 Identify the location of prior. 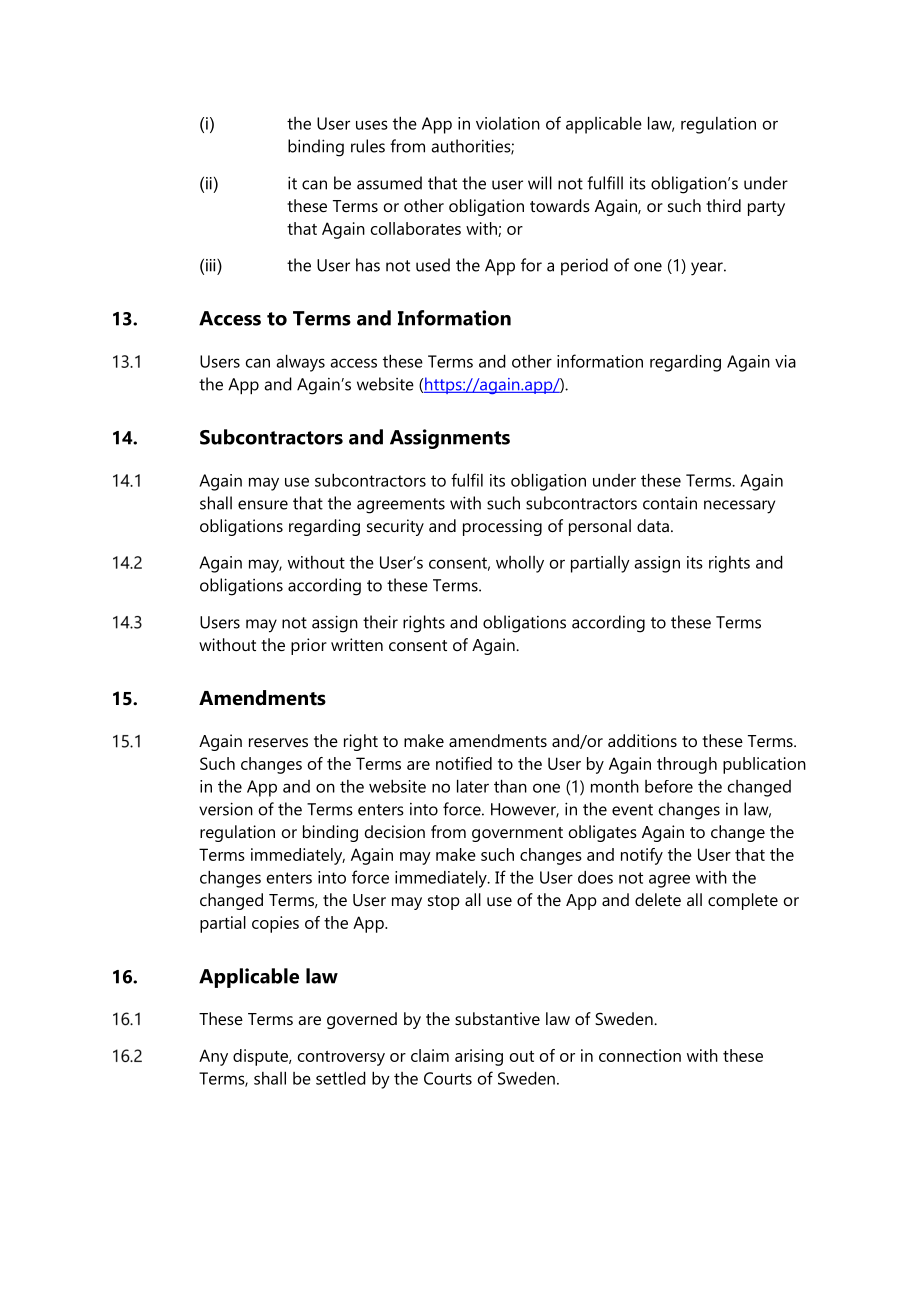
(309, 646).
